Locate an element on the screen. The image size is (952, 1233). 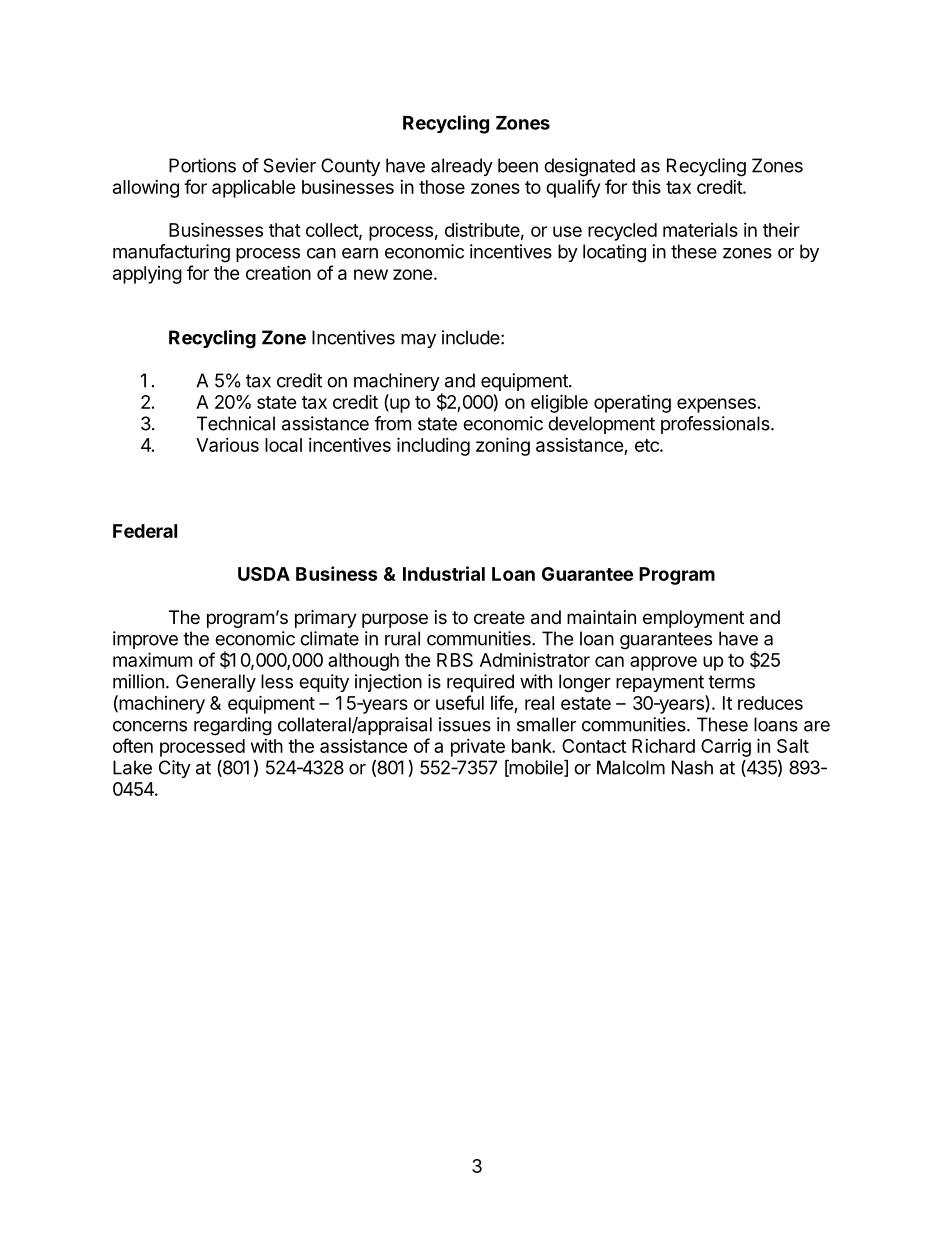
Technical is located at coordinates (236, 423).
